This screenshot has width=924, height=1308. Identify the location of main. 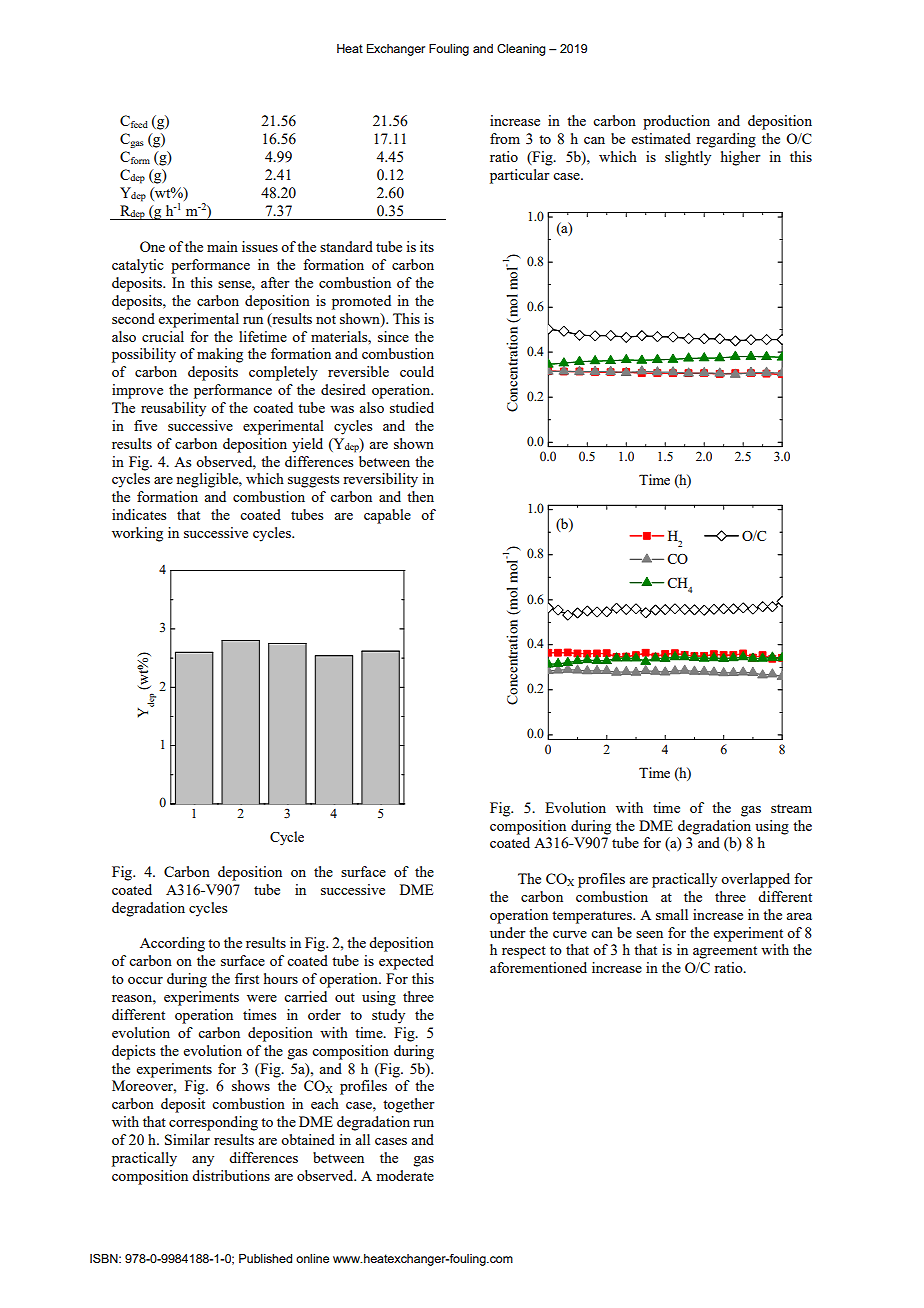
(222, 246).
